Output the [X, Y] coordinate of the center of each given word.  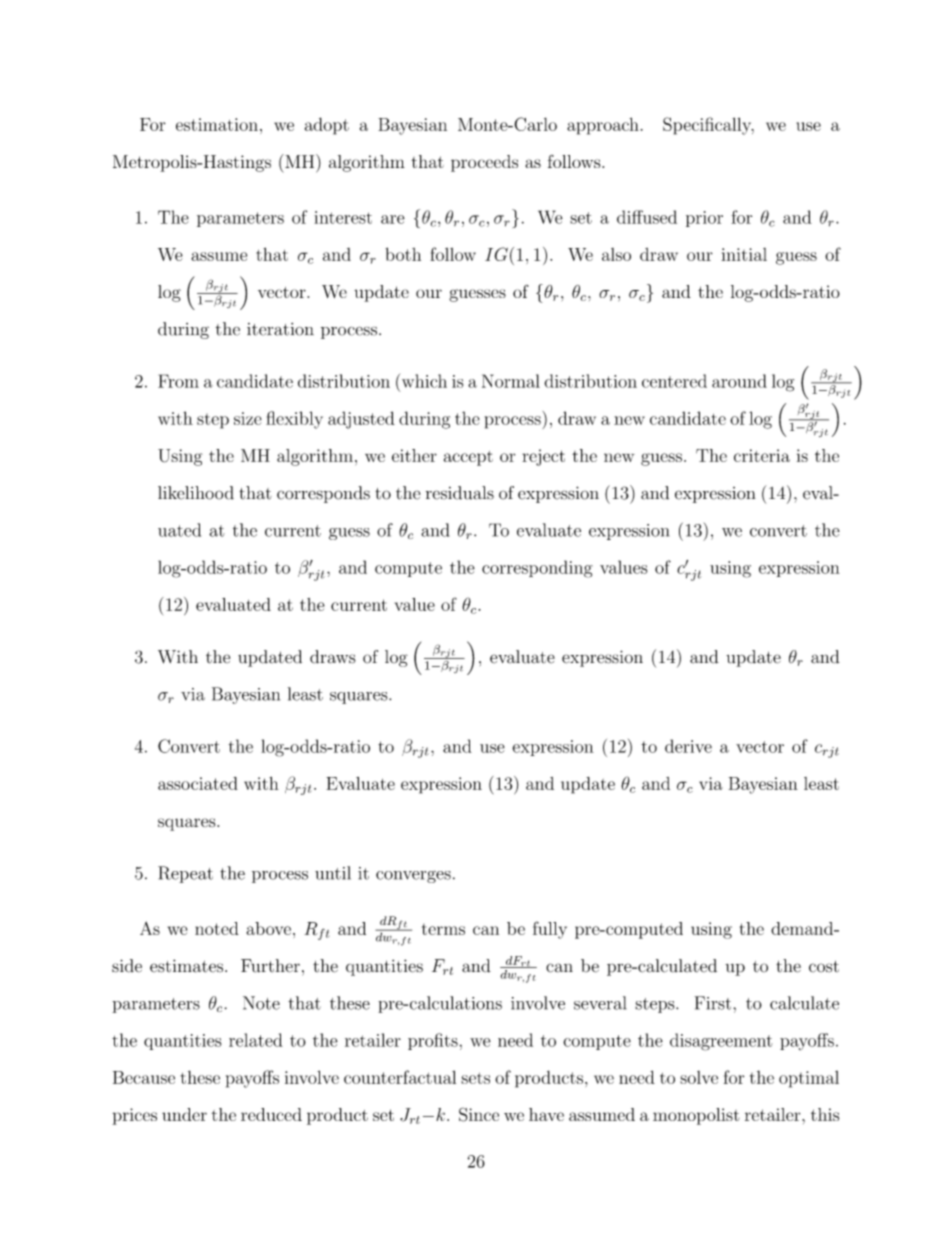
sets [475, 1078]
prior [704, 219]
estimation [217, 124]
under [184, 1114]
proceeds [484, 163]
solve [699, 1077]
